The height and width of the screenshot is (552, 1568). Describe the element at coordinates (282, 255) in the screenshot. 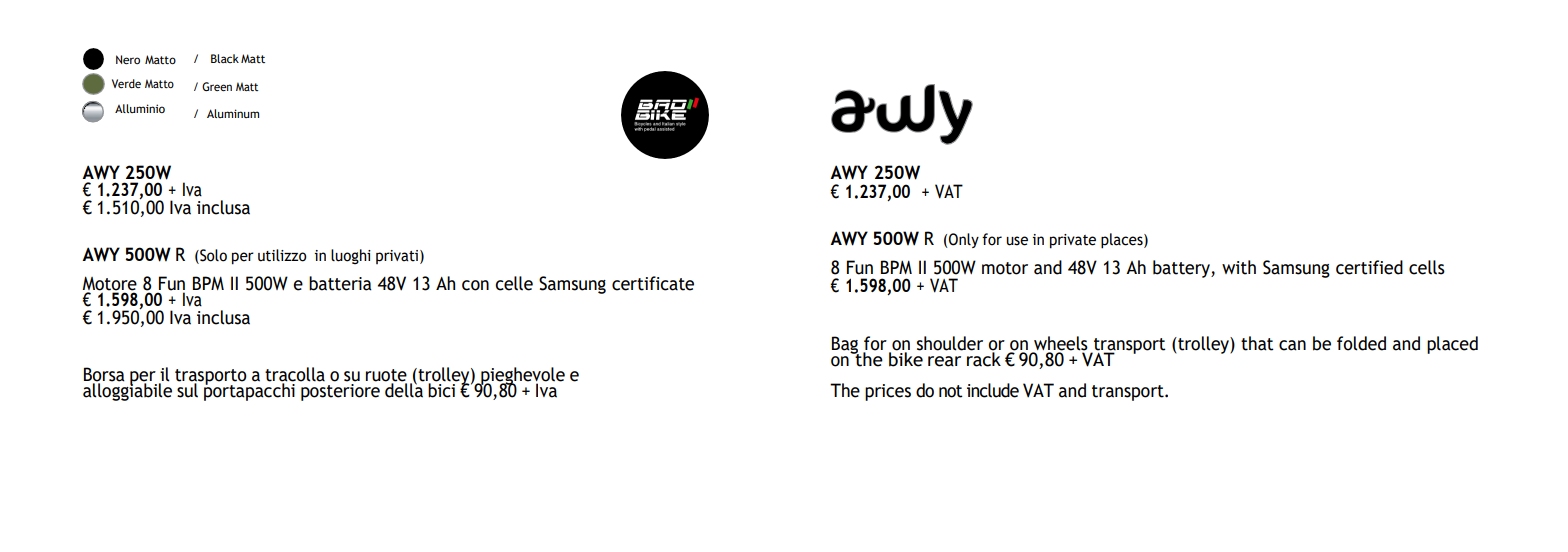

I see `utilizzo` at that location.
